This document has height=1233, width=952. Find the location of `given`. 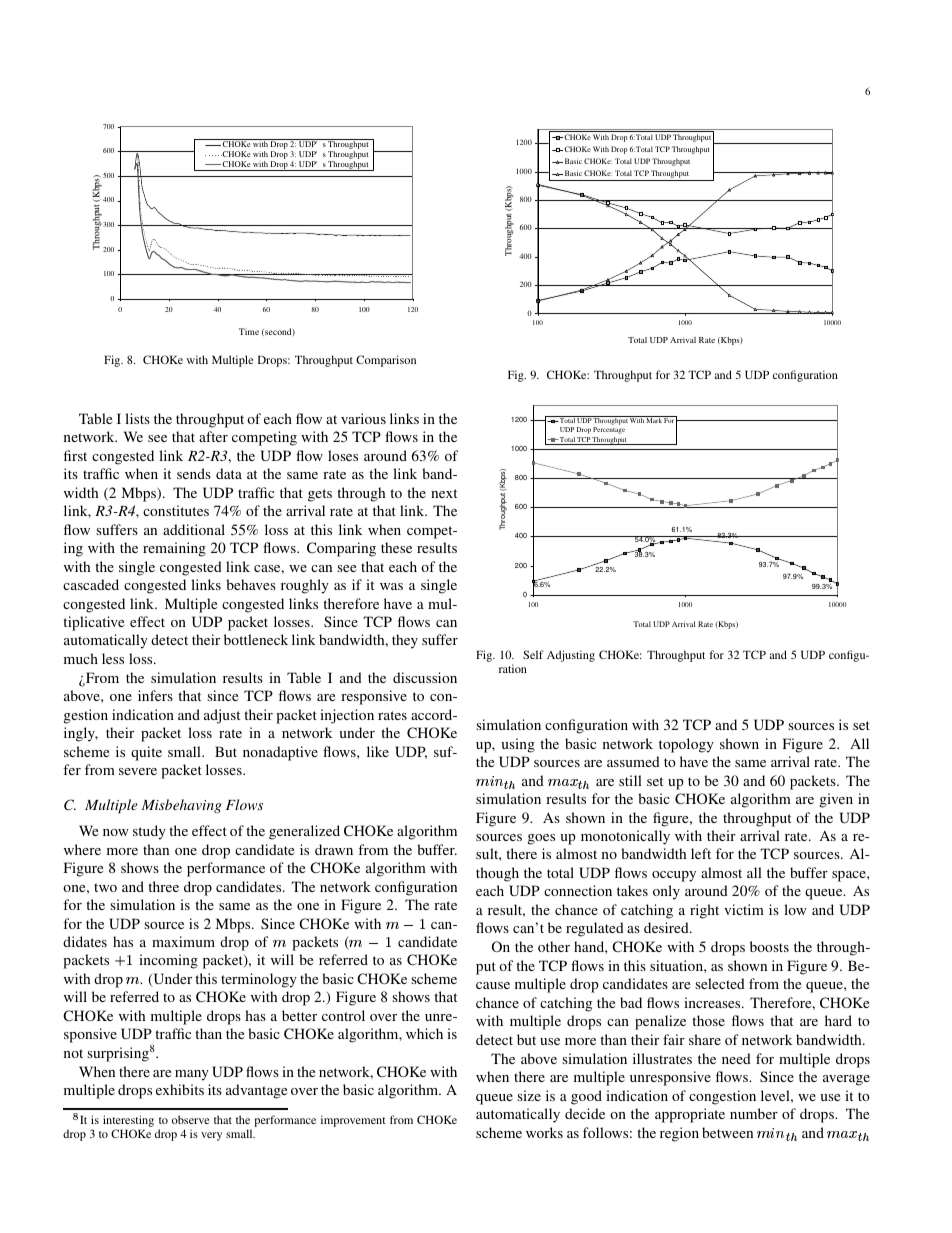

given is located at coordinates (836, 800).
